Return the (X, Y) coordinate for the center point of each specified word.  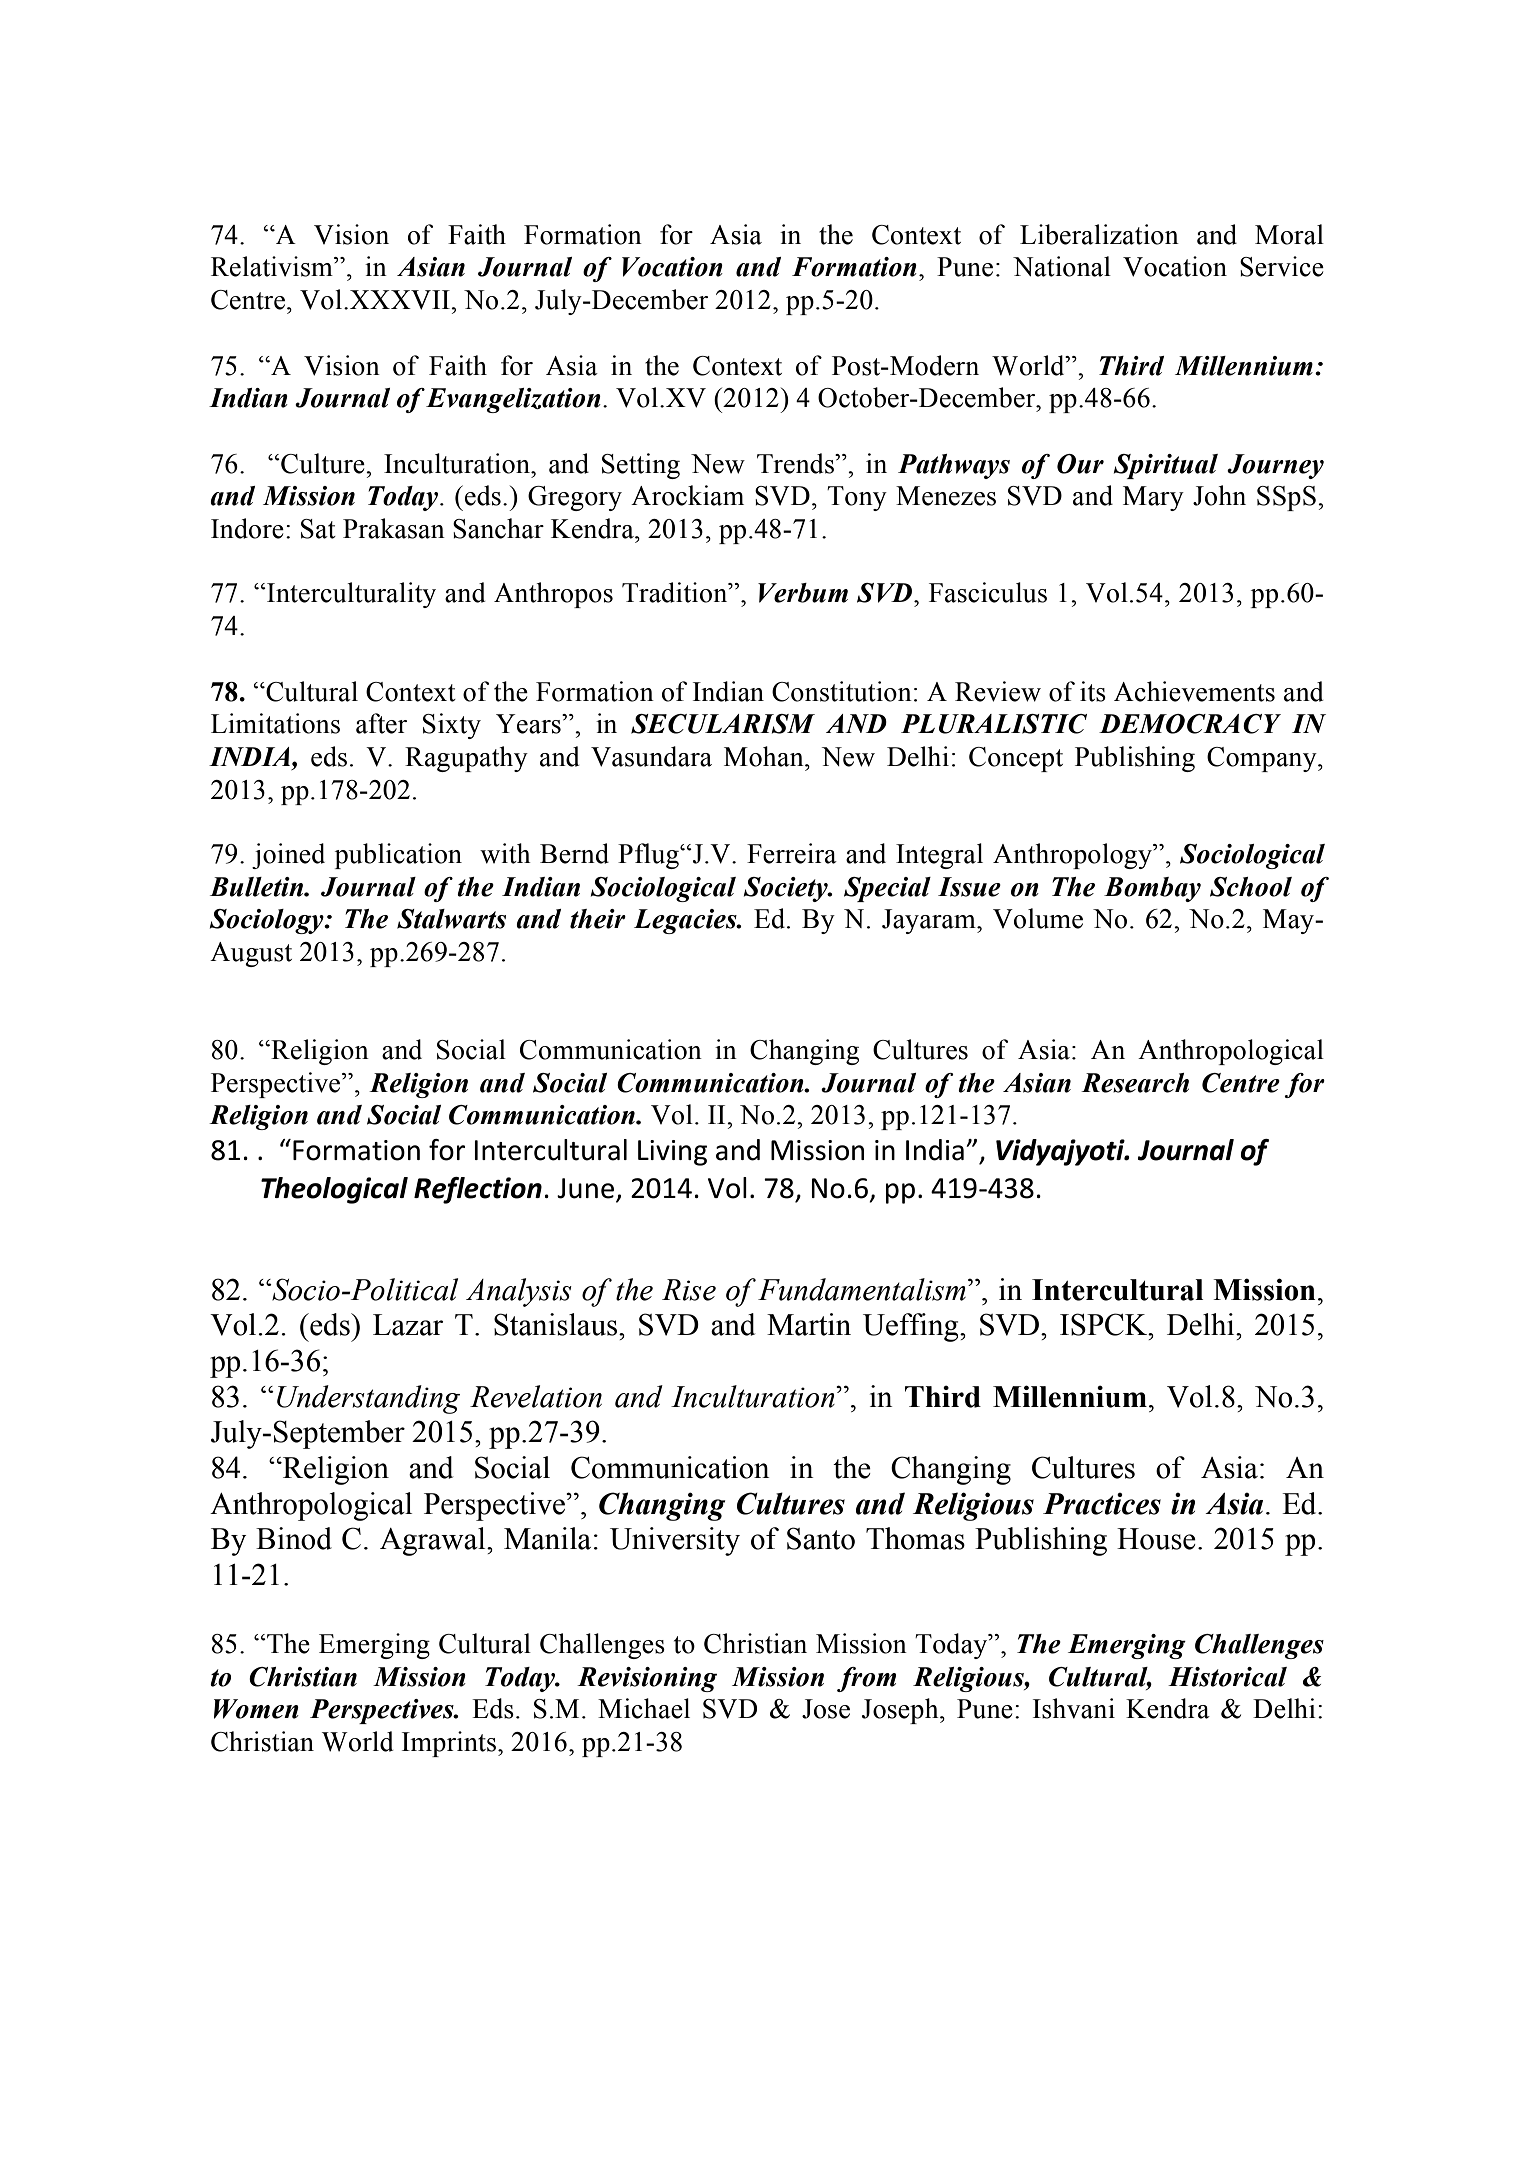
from (866, 1679)
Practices (1102, 1504)
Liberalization (1099, 234)
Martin (809, 1324)
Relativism (273, 266)
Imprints (449, 1744)
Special (887, 889)
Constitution (842, 691)
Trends (796, 463)
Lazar (408, 1325)
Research (1135, 1083)
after (381, 723)
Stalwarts (451, 919)
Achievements (1194, 691)
